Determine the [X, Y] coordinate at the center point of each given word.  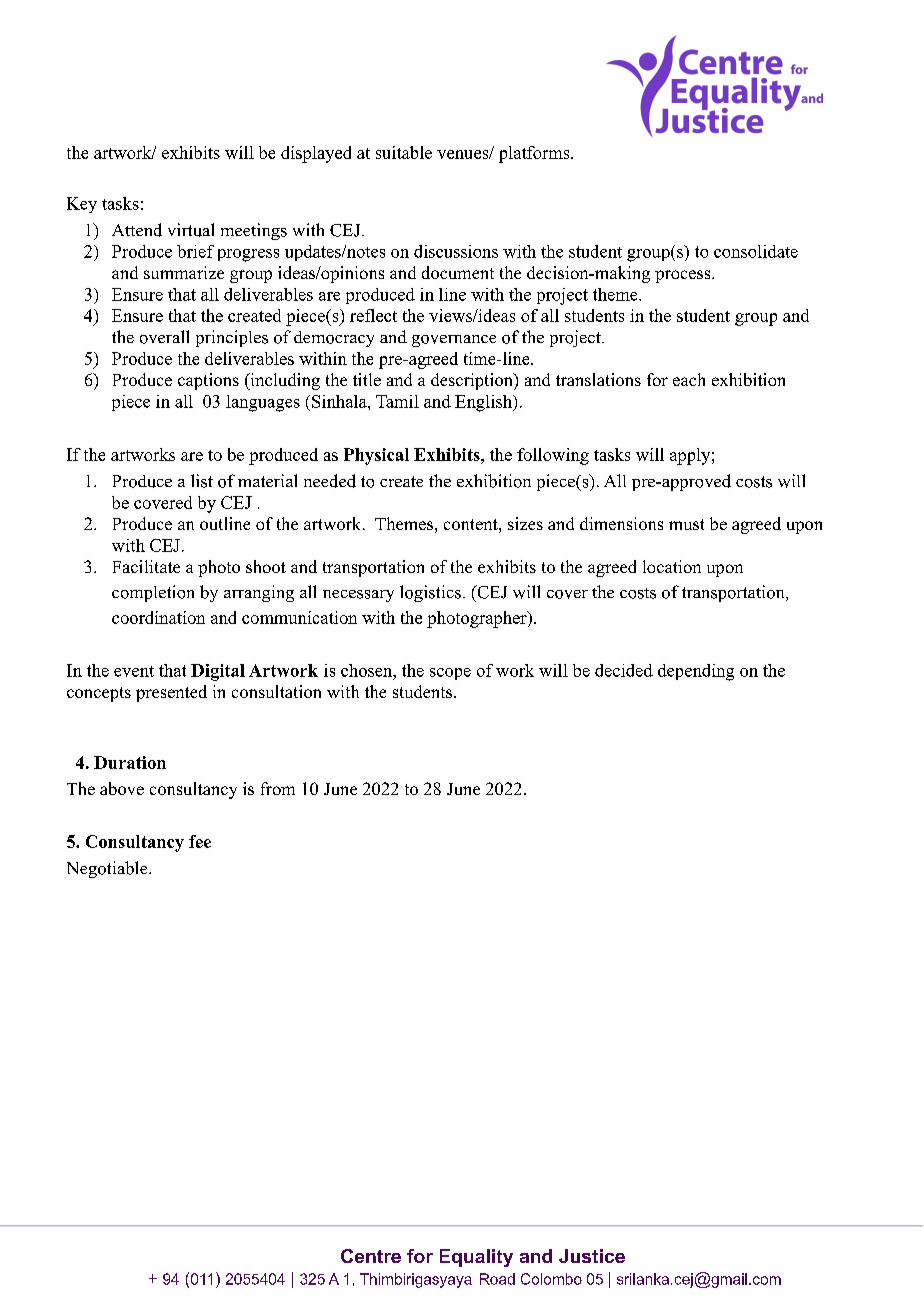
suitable [404, 152]
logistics [430, 593]
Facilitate [146, 566]
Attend [137, 230]
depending [696, 672]
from [278, 788]
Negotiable [108, 869]
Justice [592, 1256]
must [686, 524]
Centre [371, 1256]
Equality [476, 1258]
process [682, 276]
